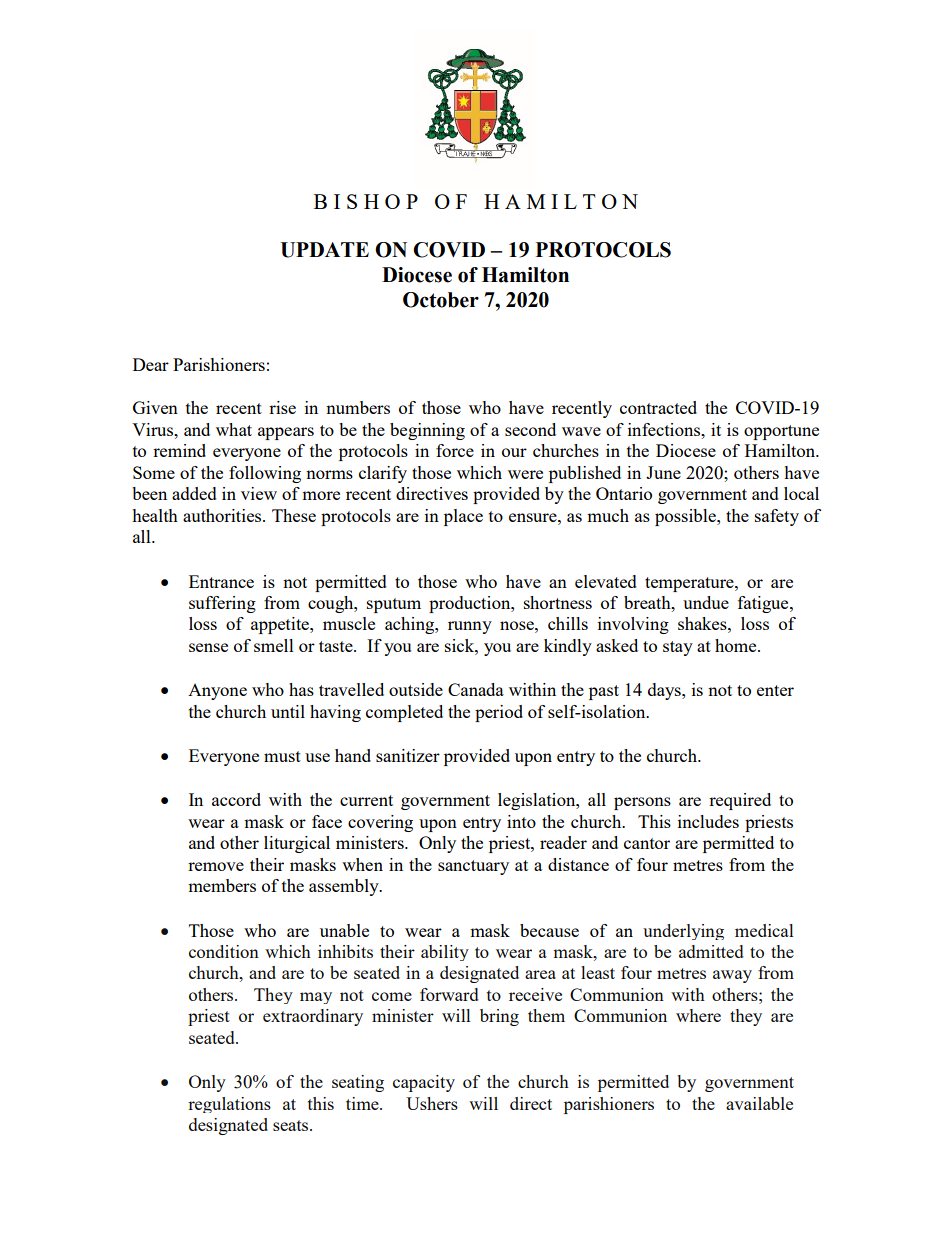 Image resolution: width=952 pixels, height=1233 pixels. Describe the element at coordinates (324, 250) in the document. I see `UPDATE` at that location.
